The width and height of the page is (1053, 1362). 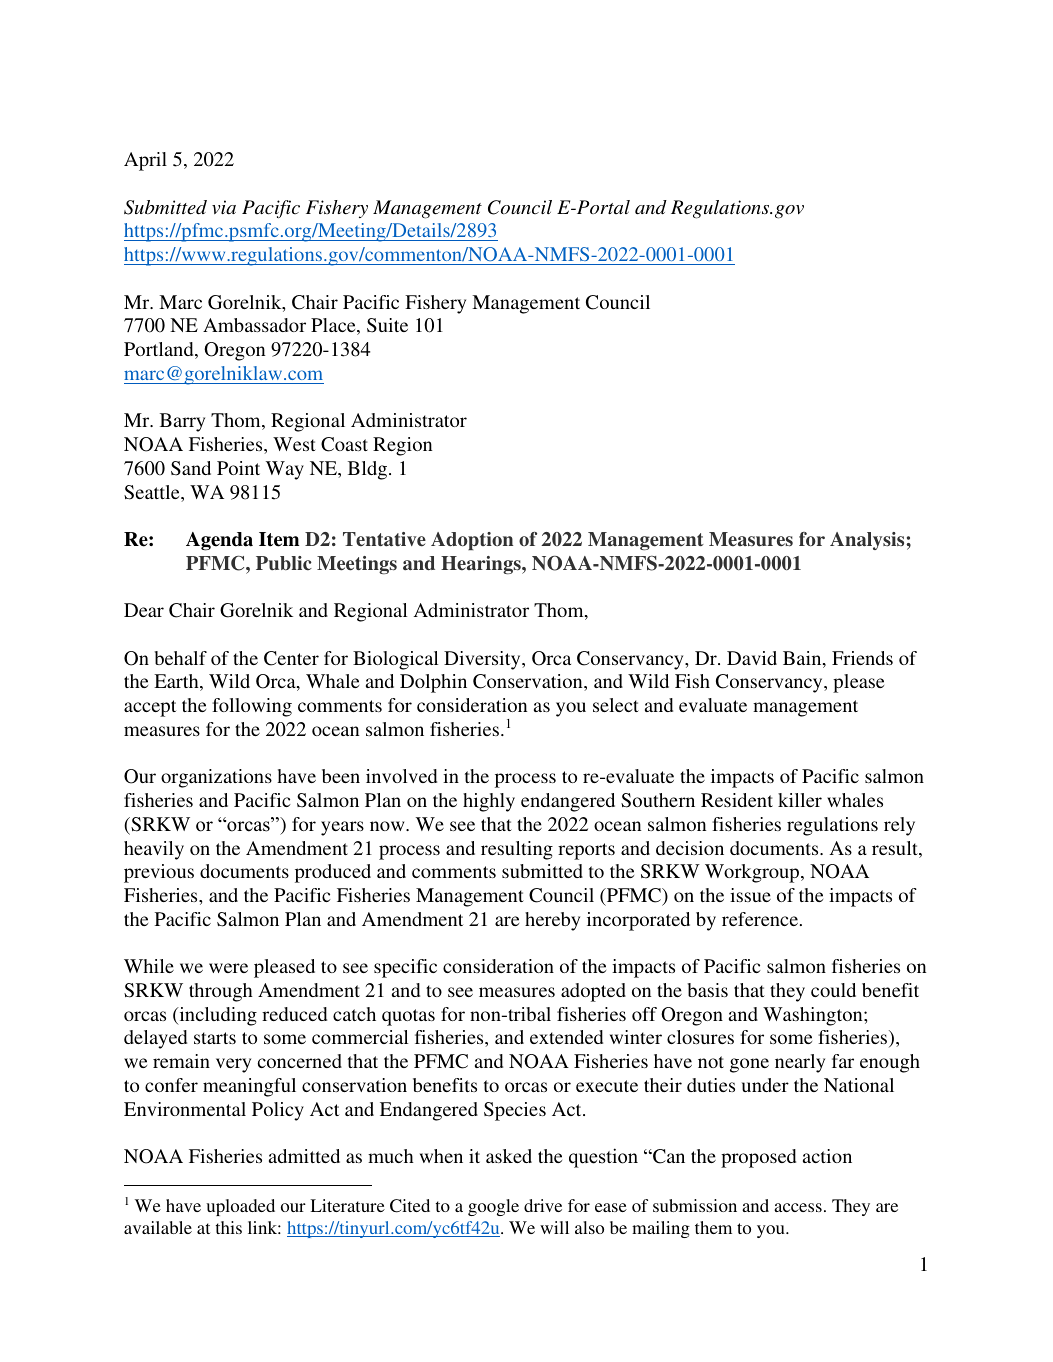 I want to click on drive, so click(x=543, y=1205).
